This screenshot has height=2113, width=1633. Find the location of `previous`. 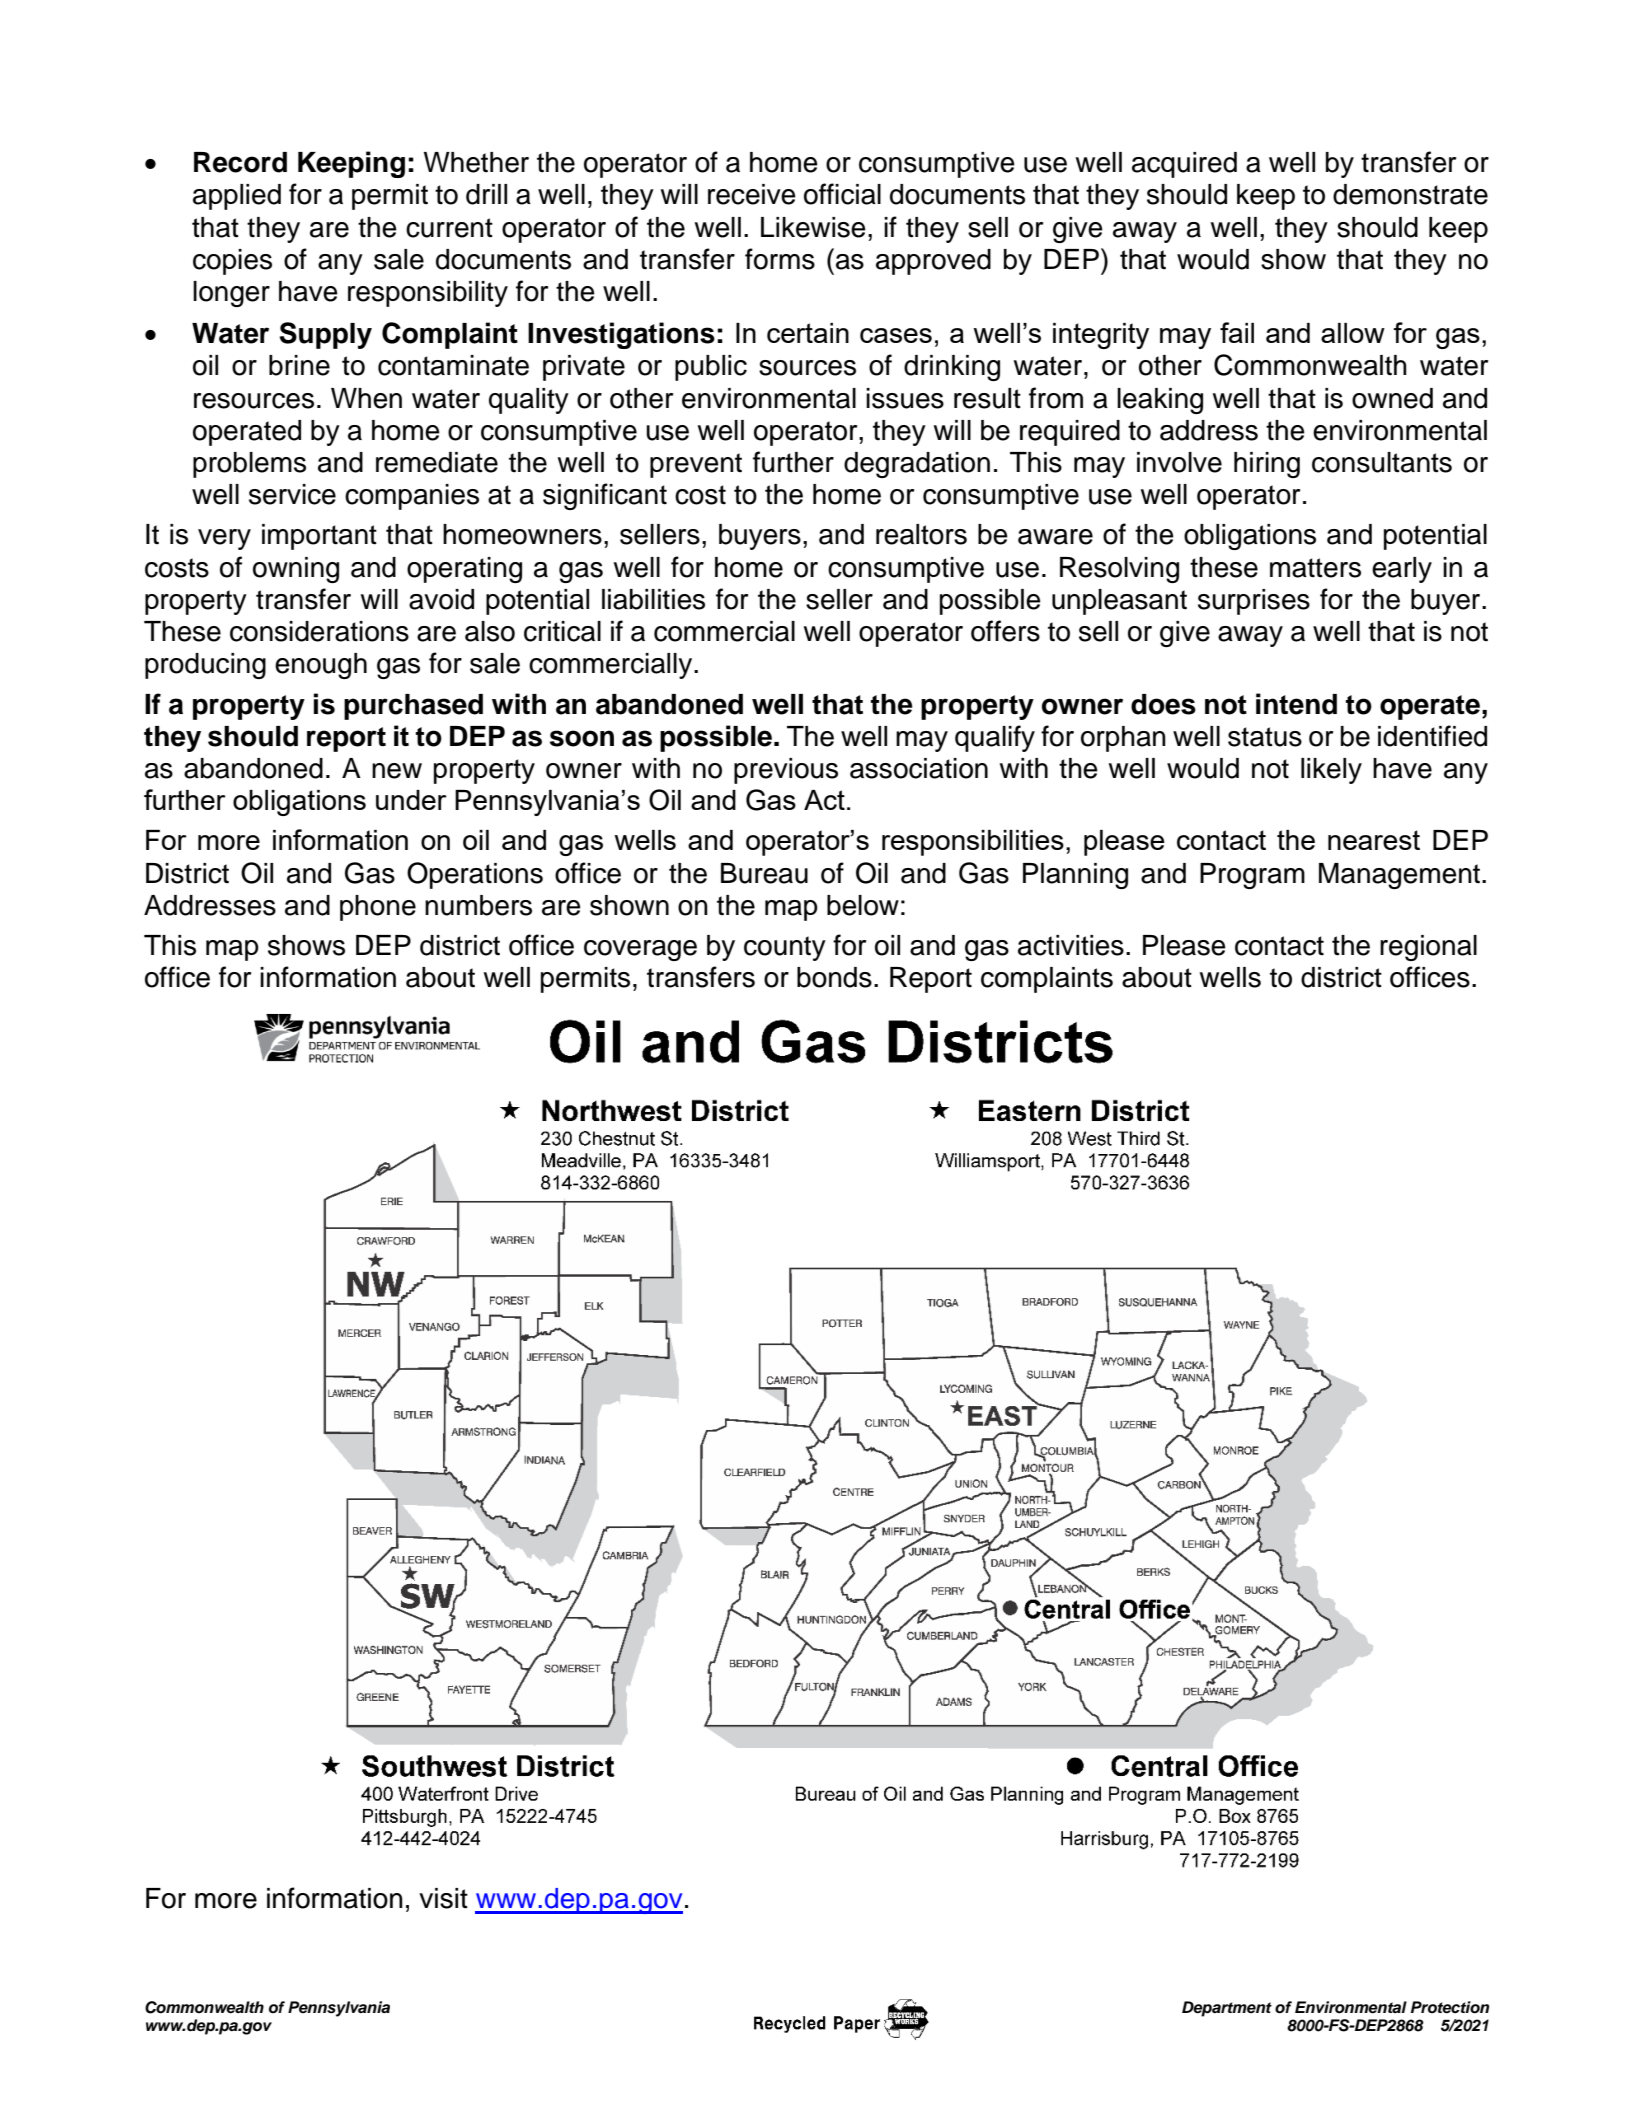

previous is located at coordinates (786, 771).
